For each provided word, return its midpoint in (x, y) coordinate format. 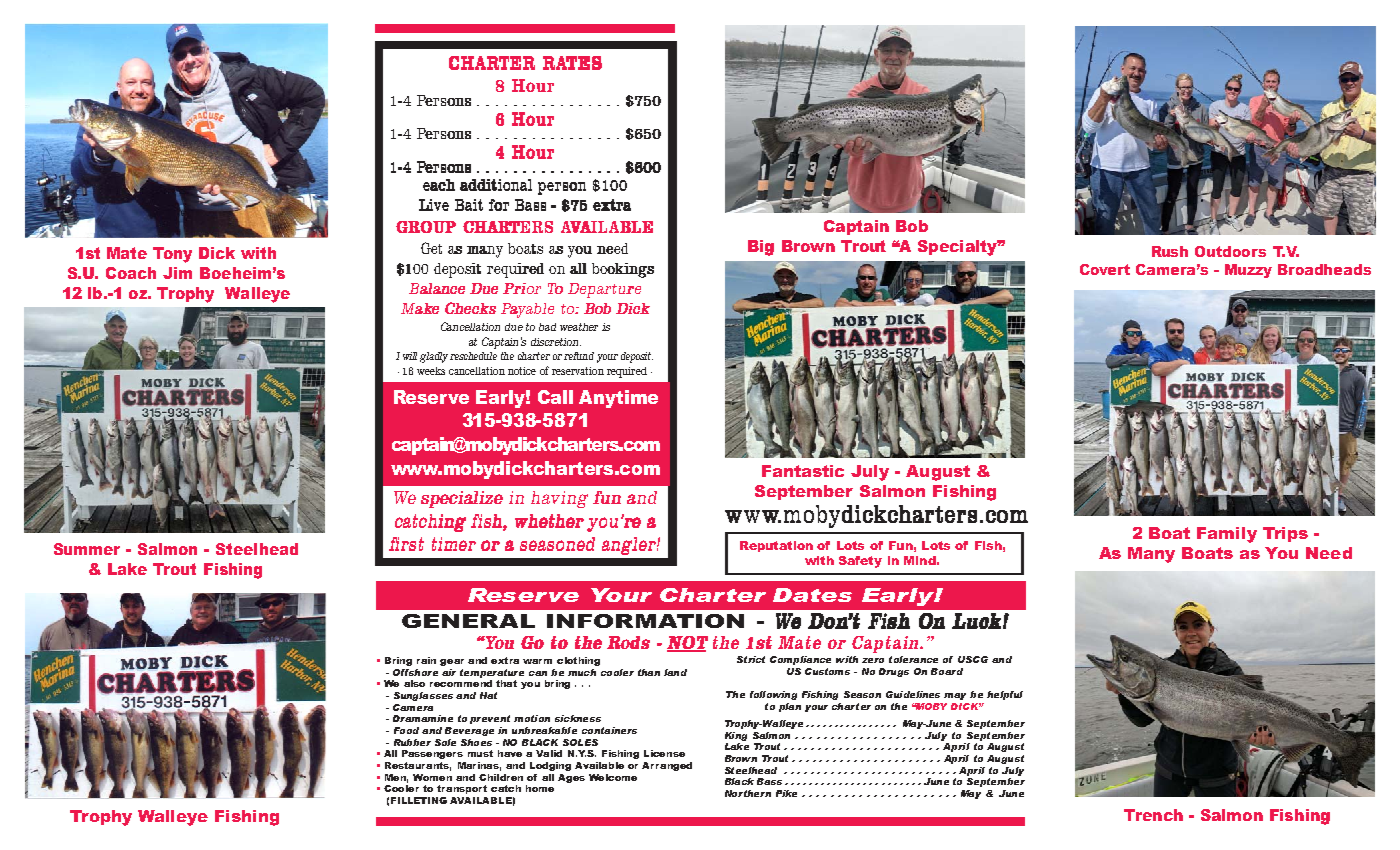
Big (761, 248)
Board (947, 671)
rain (426, 660)
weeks (431, 371)
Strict (751, 659)
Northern (748, 793)
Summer (87, 549)
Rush (1170, 251)
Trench (1153, 815)
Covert (1105, 269)
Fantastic (803, 471)
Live (434, 205)
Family (1227, 535)
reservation (578, 371)
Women (432, 777)
